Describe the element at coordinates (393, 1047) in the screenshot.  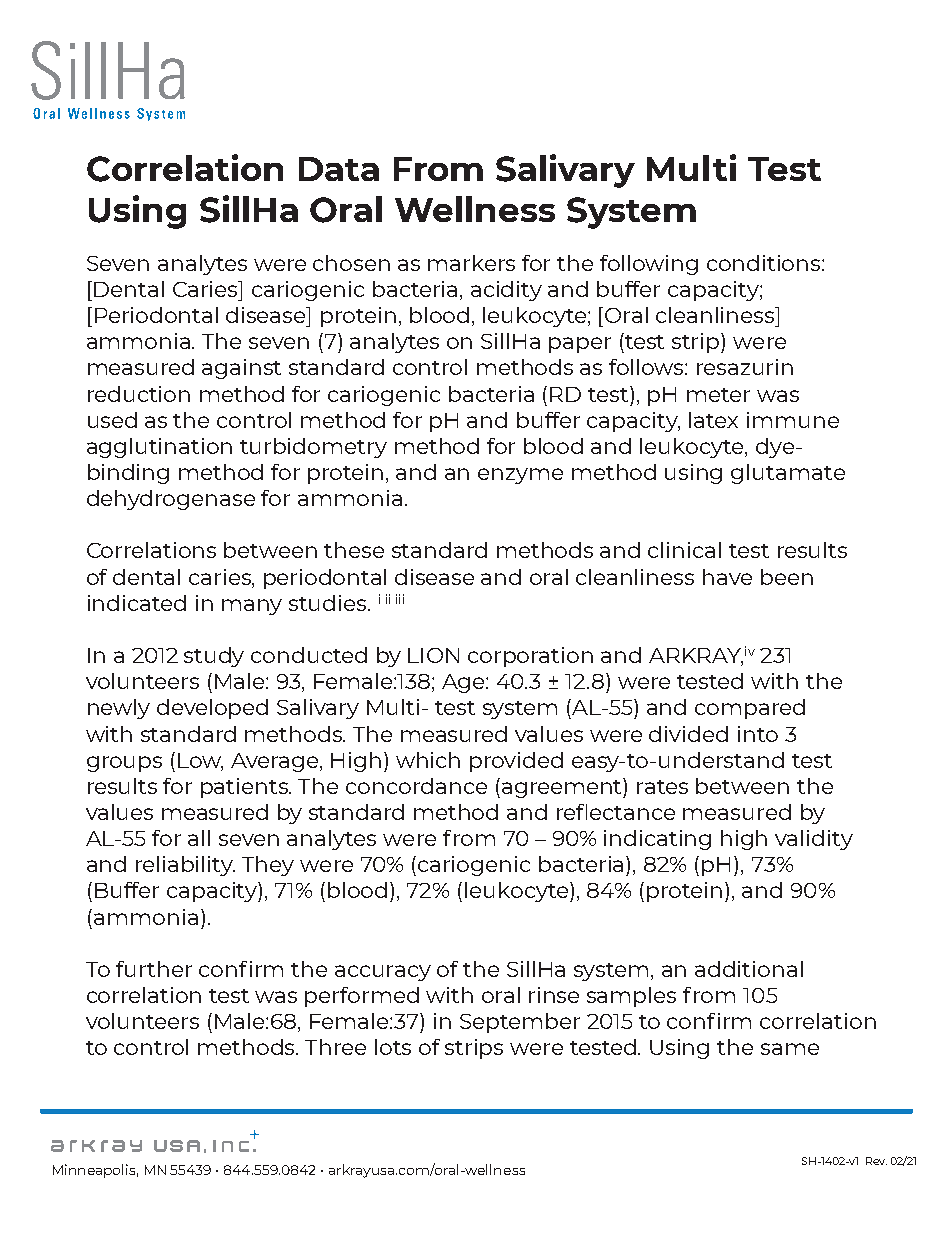
I see `lots` at that location.
